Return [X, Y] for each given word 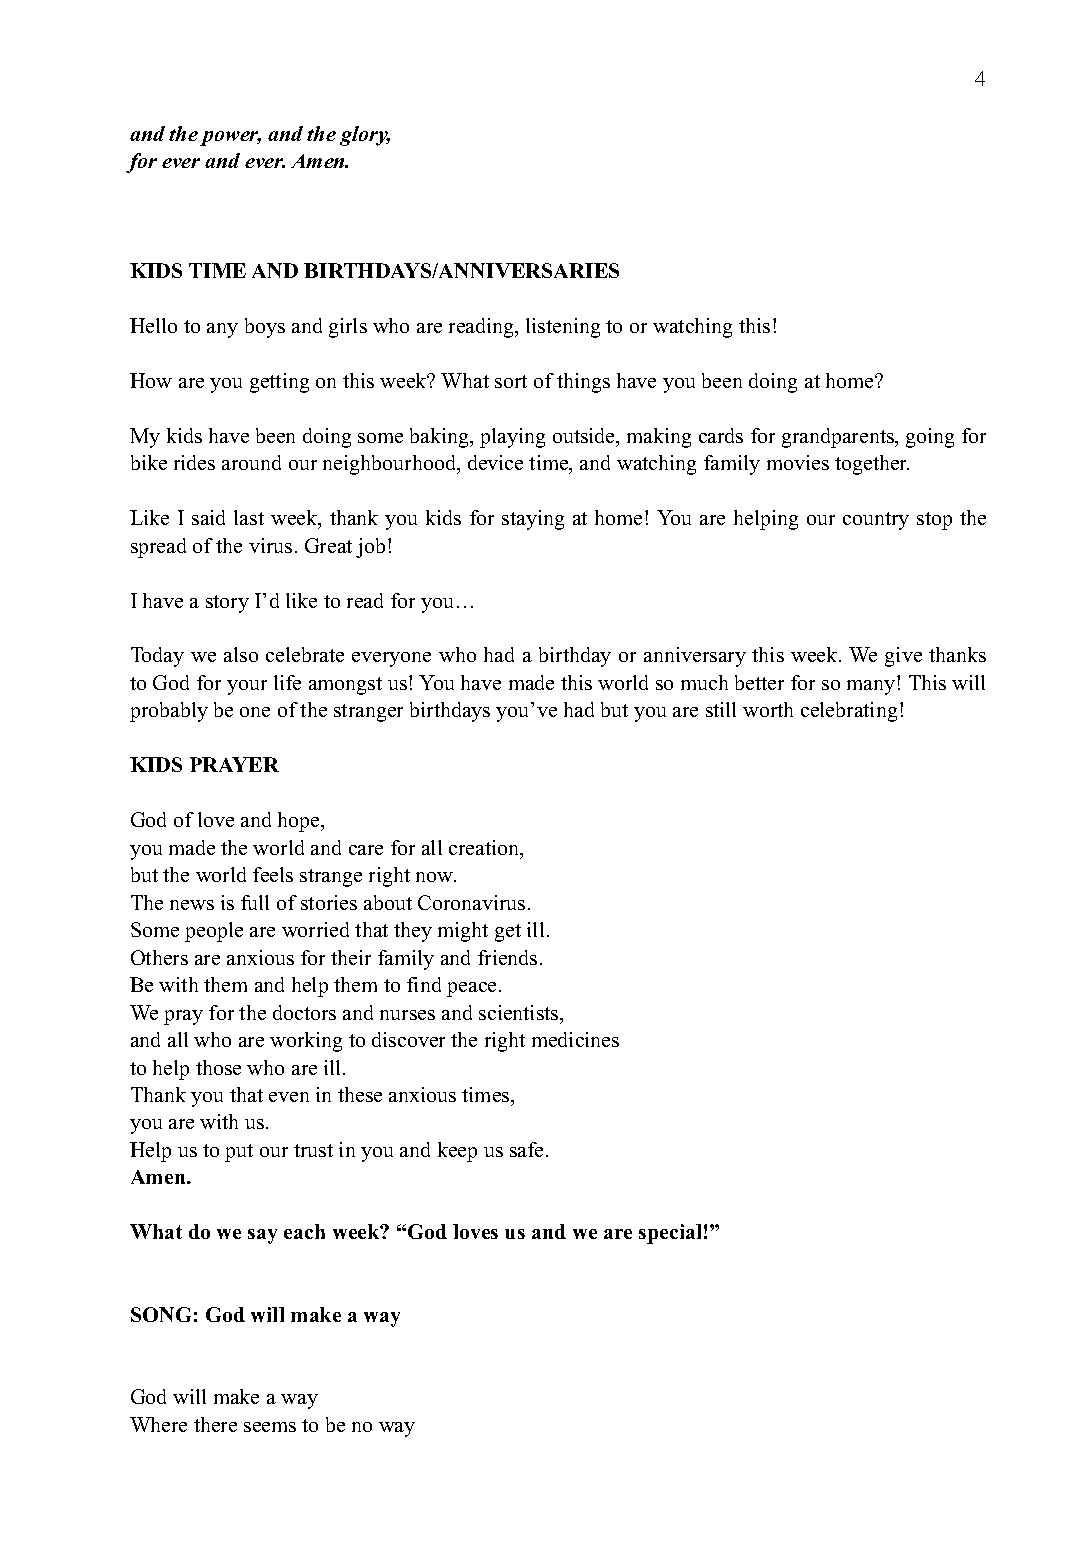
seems [270, 1427]
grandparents [839, 438]
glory [365, 136]
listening [563, 328]
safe [526, 1149]
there [215, 1424]
